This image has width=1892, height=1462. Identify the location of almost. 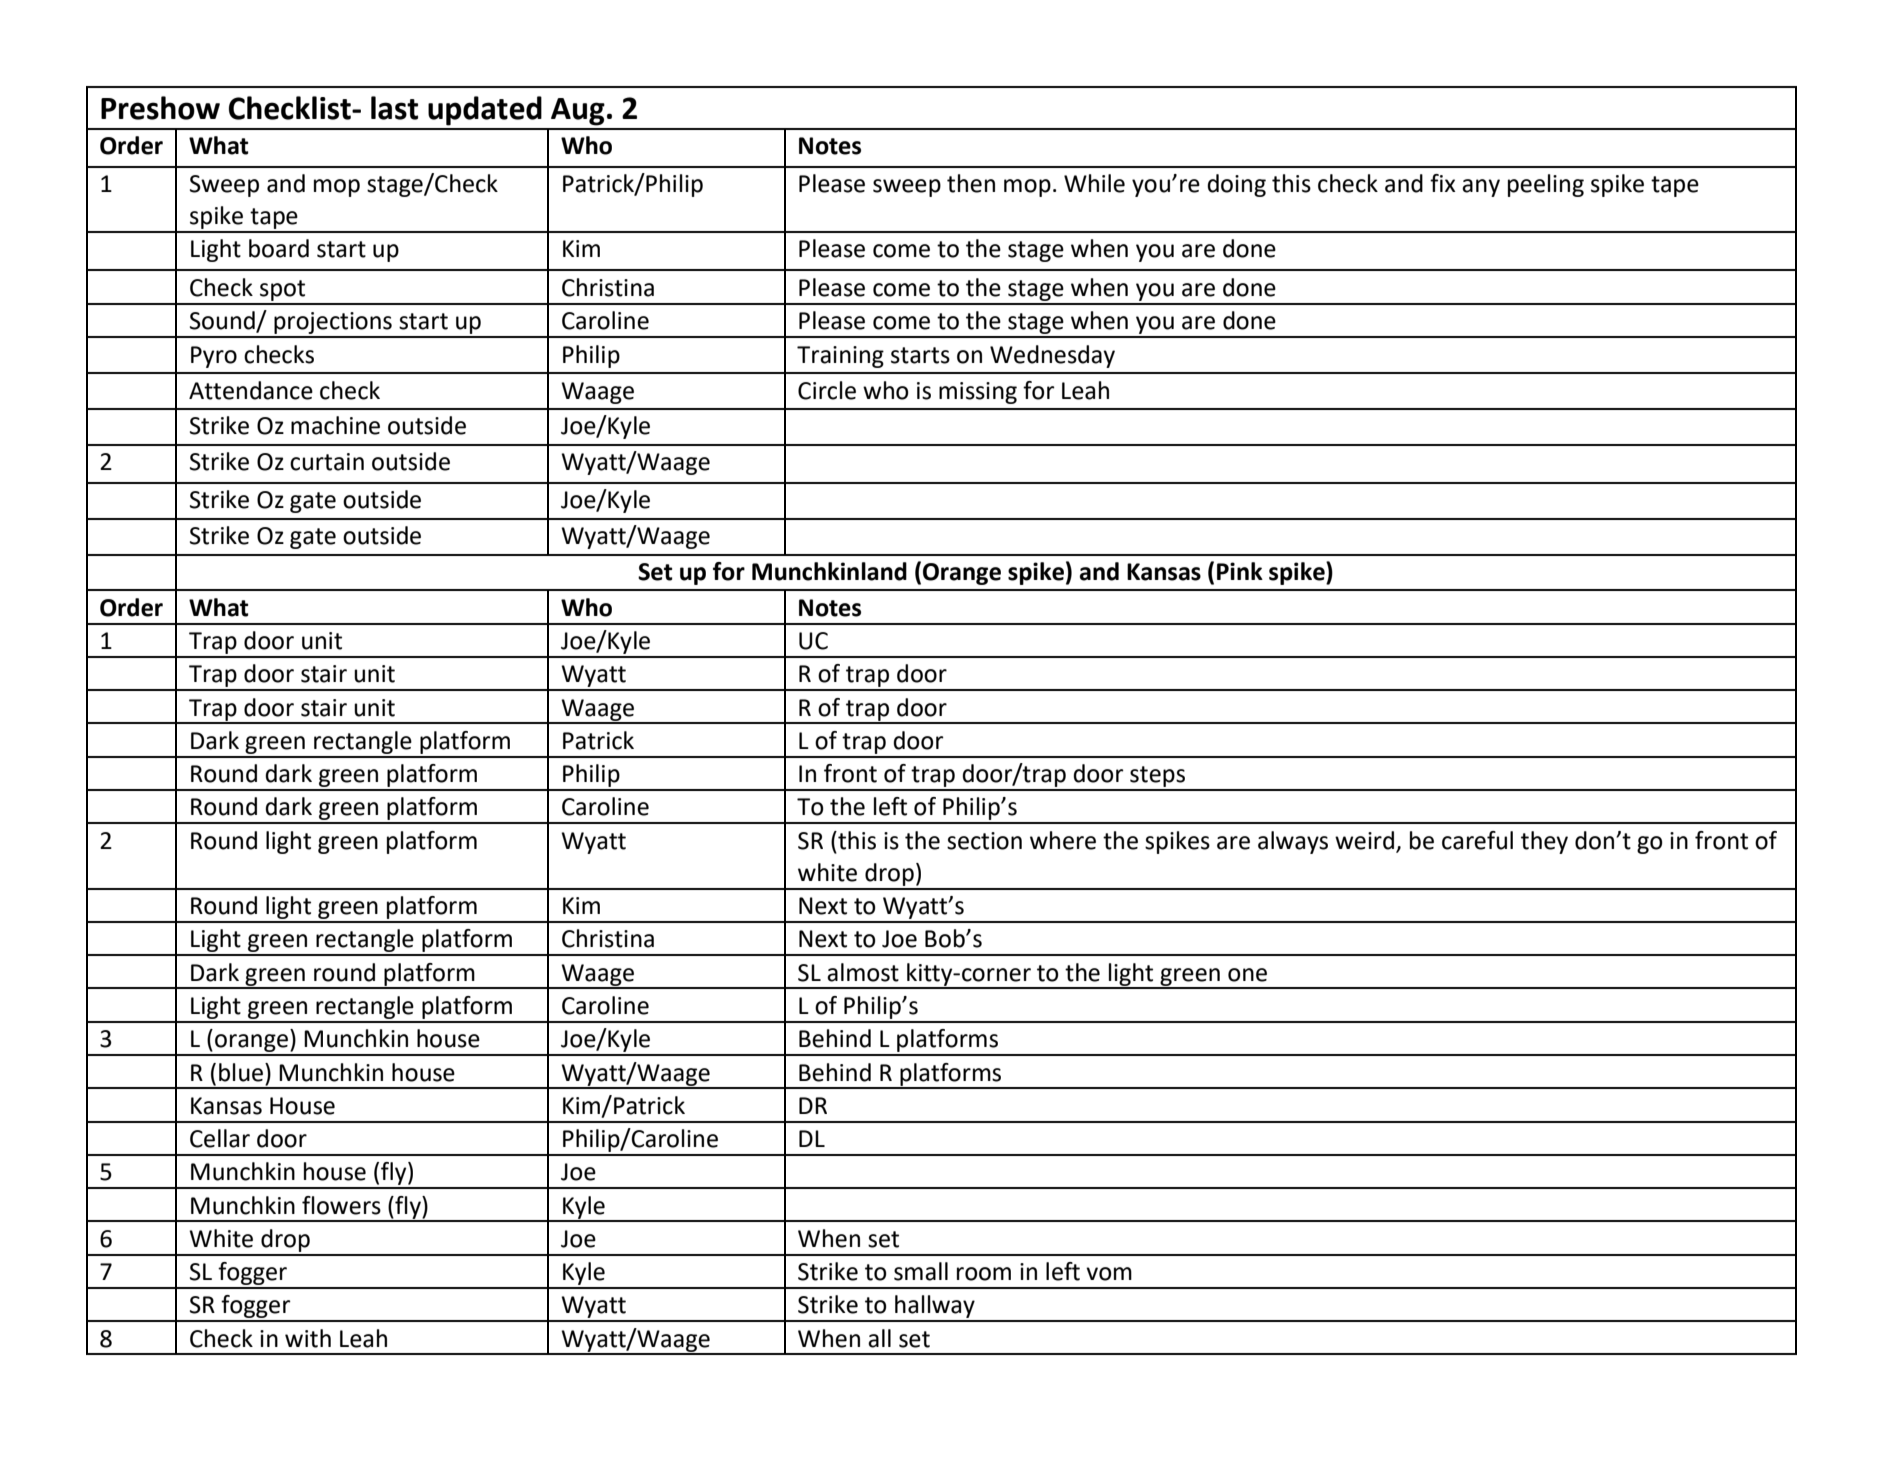
(863, 972).
